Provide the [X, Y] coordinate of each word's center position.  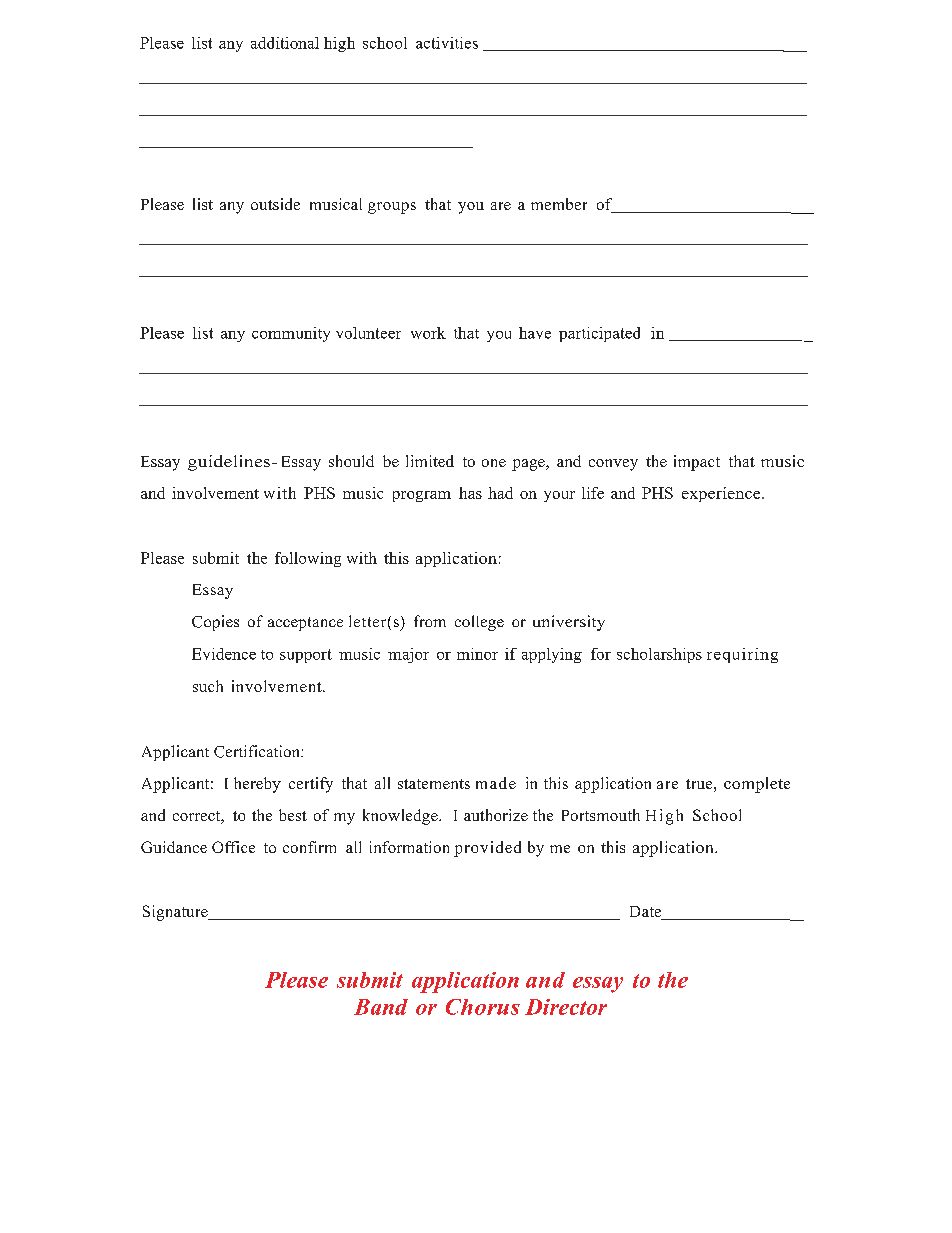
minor [477, 654]
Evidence [224, 654]
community [291, 334]
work [428, 333]
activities [447, 43]
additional [285, 43]
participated [599, 334]
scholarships [659, 655]
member [559, 204]
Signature [176, 913]
